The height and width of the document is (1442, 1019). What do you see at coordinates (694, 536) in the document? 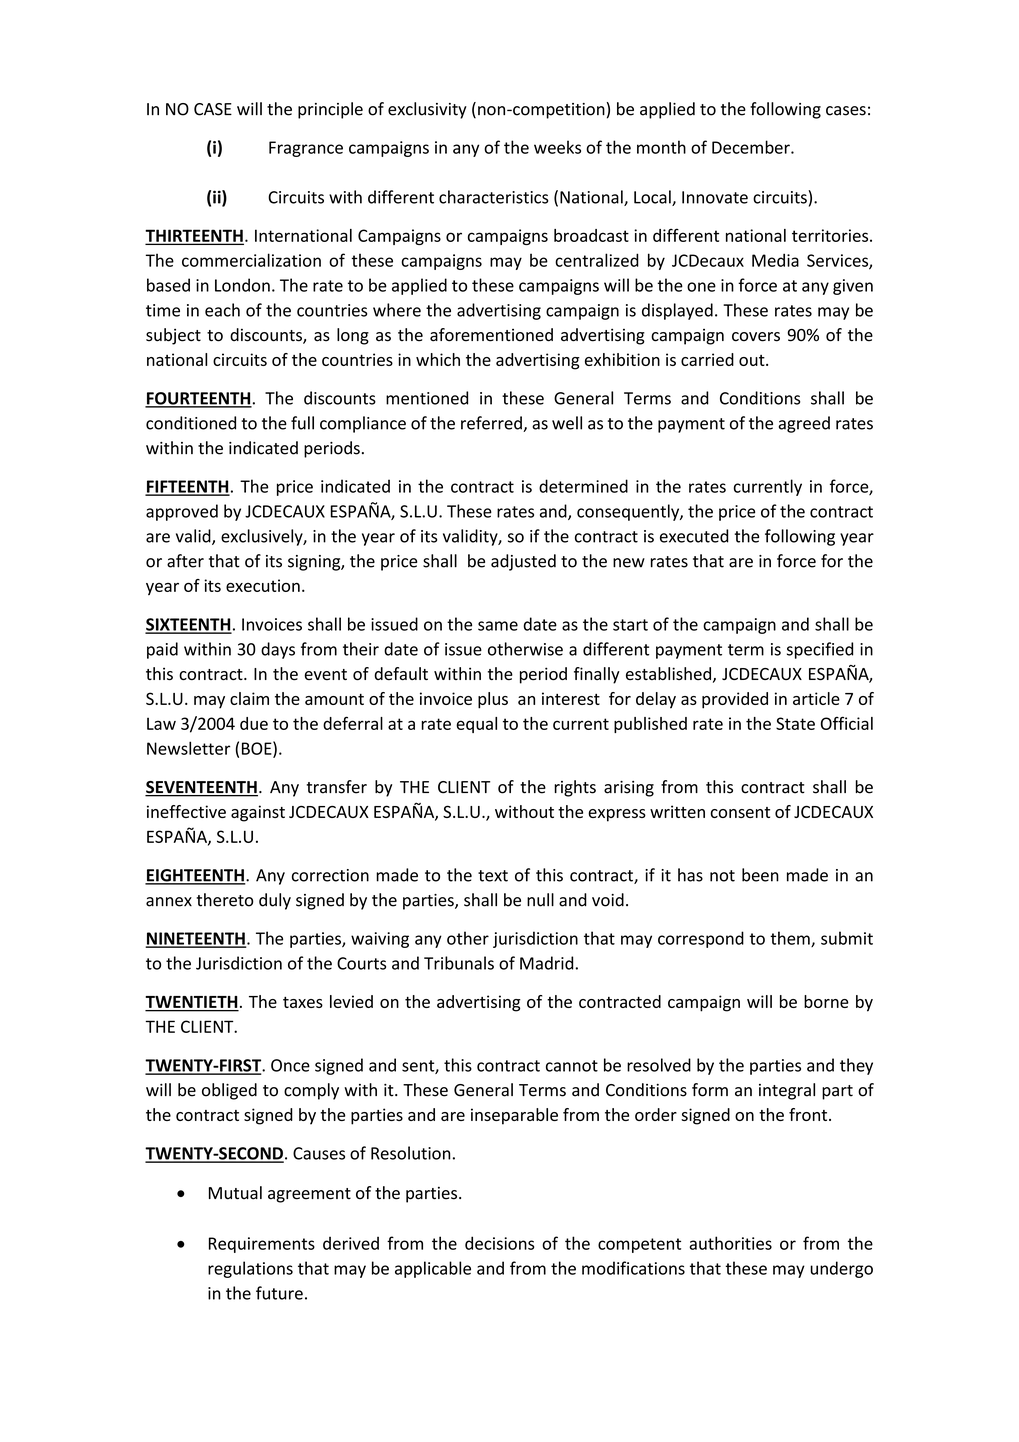
I see `executed` at bounding box center [694, 536].
